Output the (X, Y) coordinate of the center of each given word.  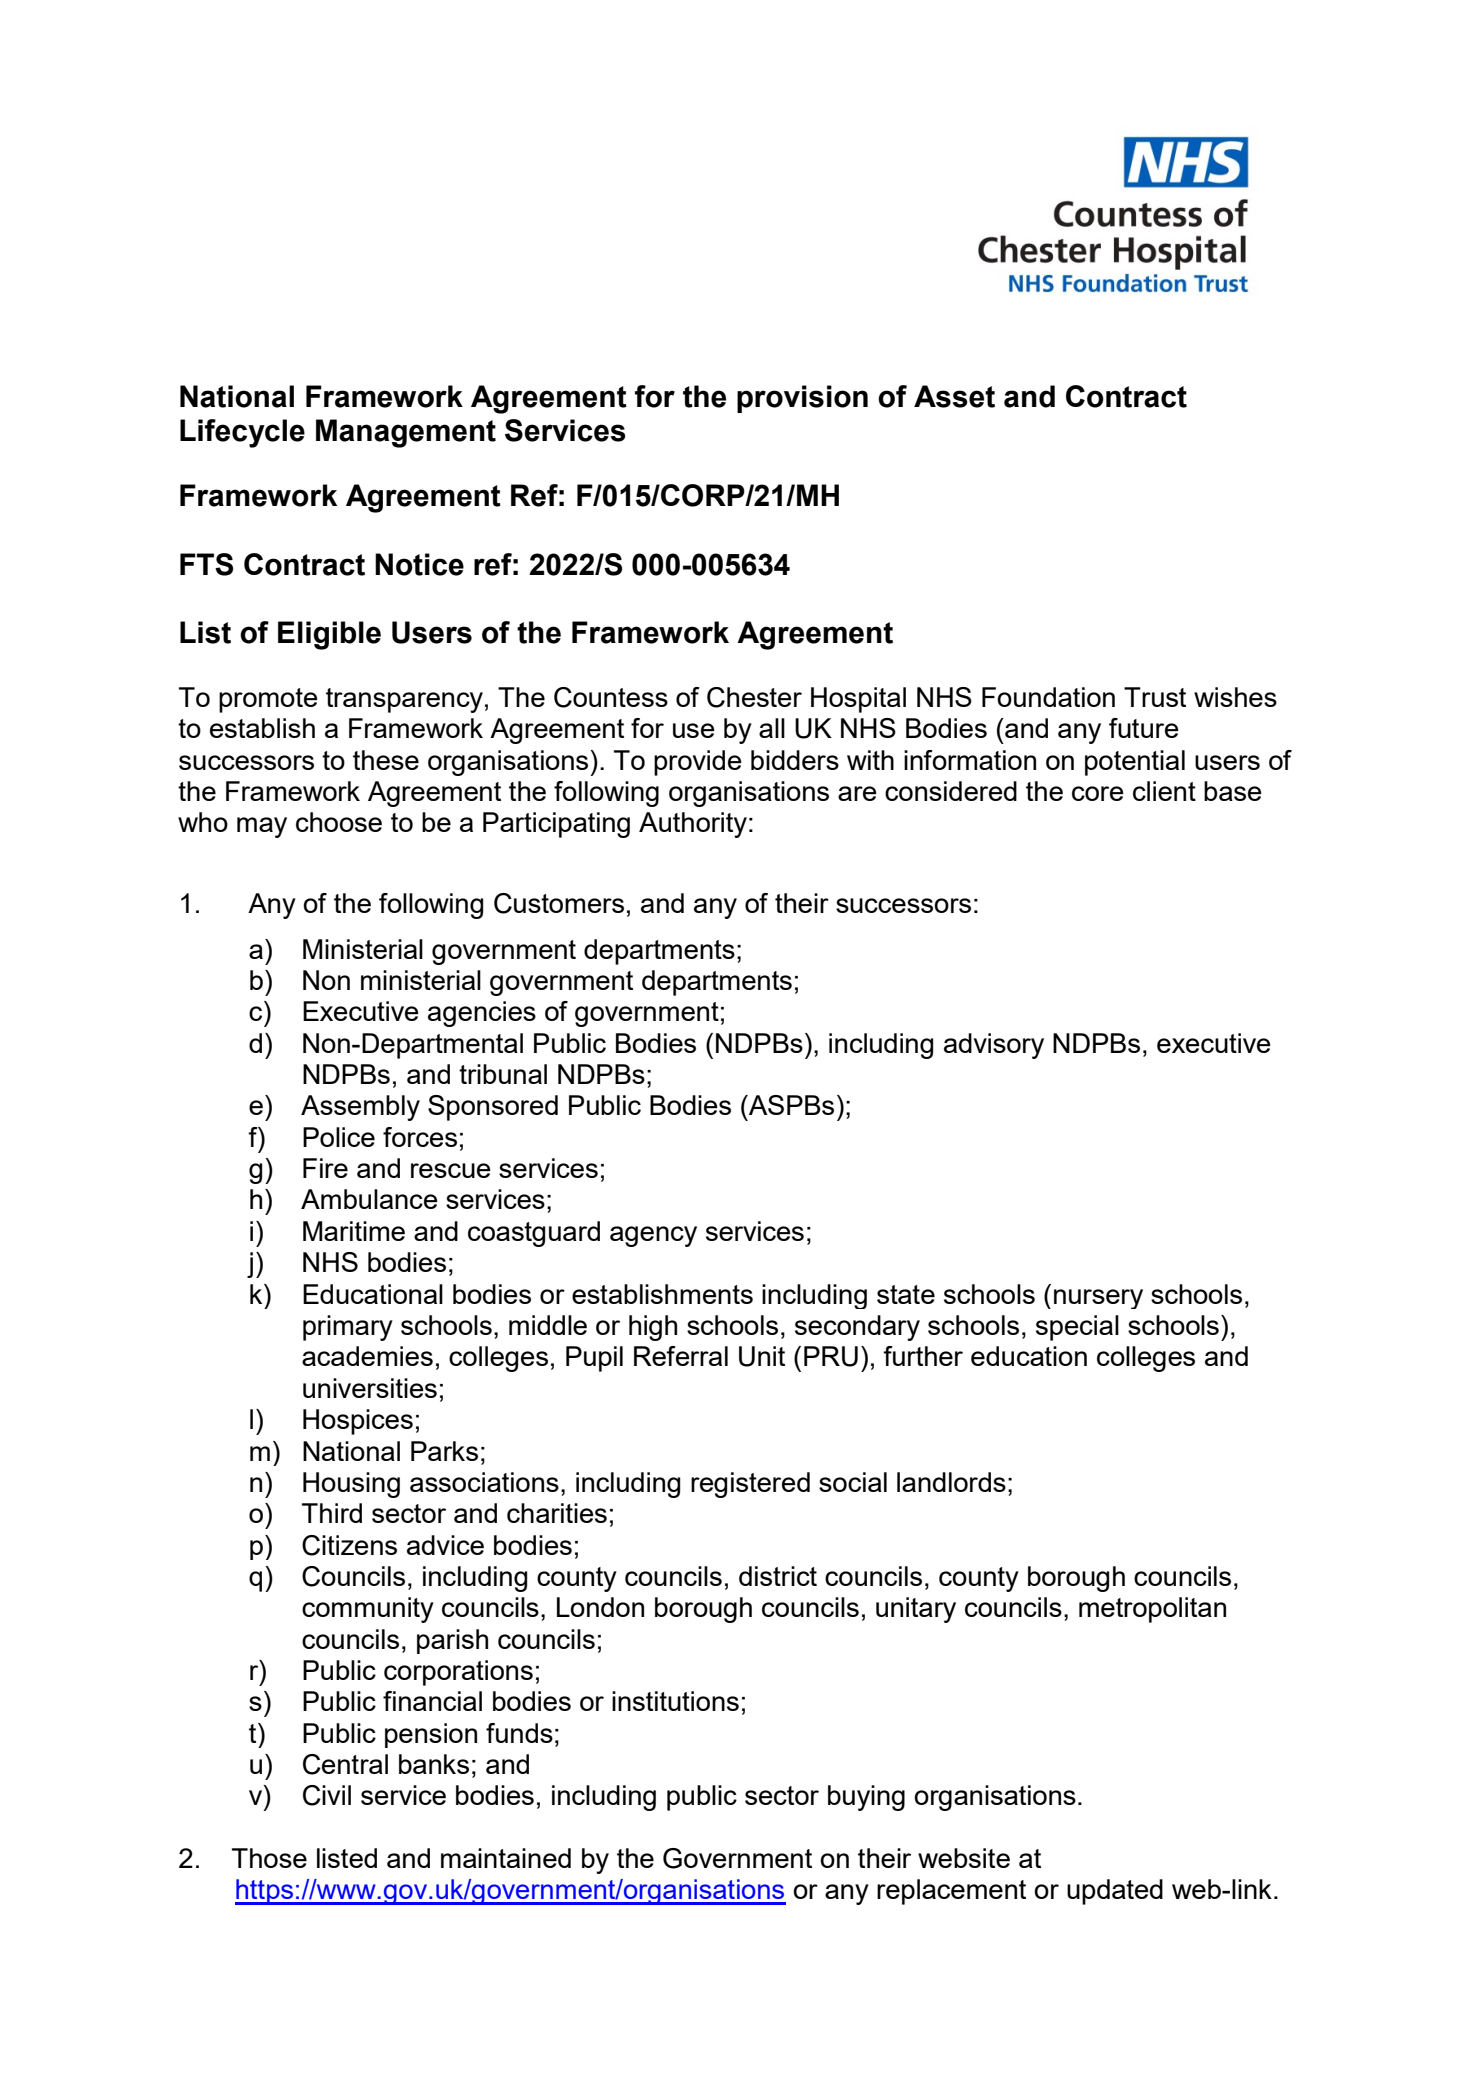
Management (406, 433)
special (1077, 1328)
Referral (681, 1356)
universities (370, 1388)
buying (866, 1798)
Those (269, 1858)
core (1098, 793)
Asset (954, 396)
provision (802, 399)
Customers (559, 903)
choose (339, 822)
